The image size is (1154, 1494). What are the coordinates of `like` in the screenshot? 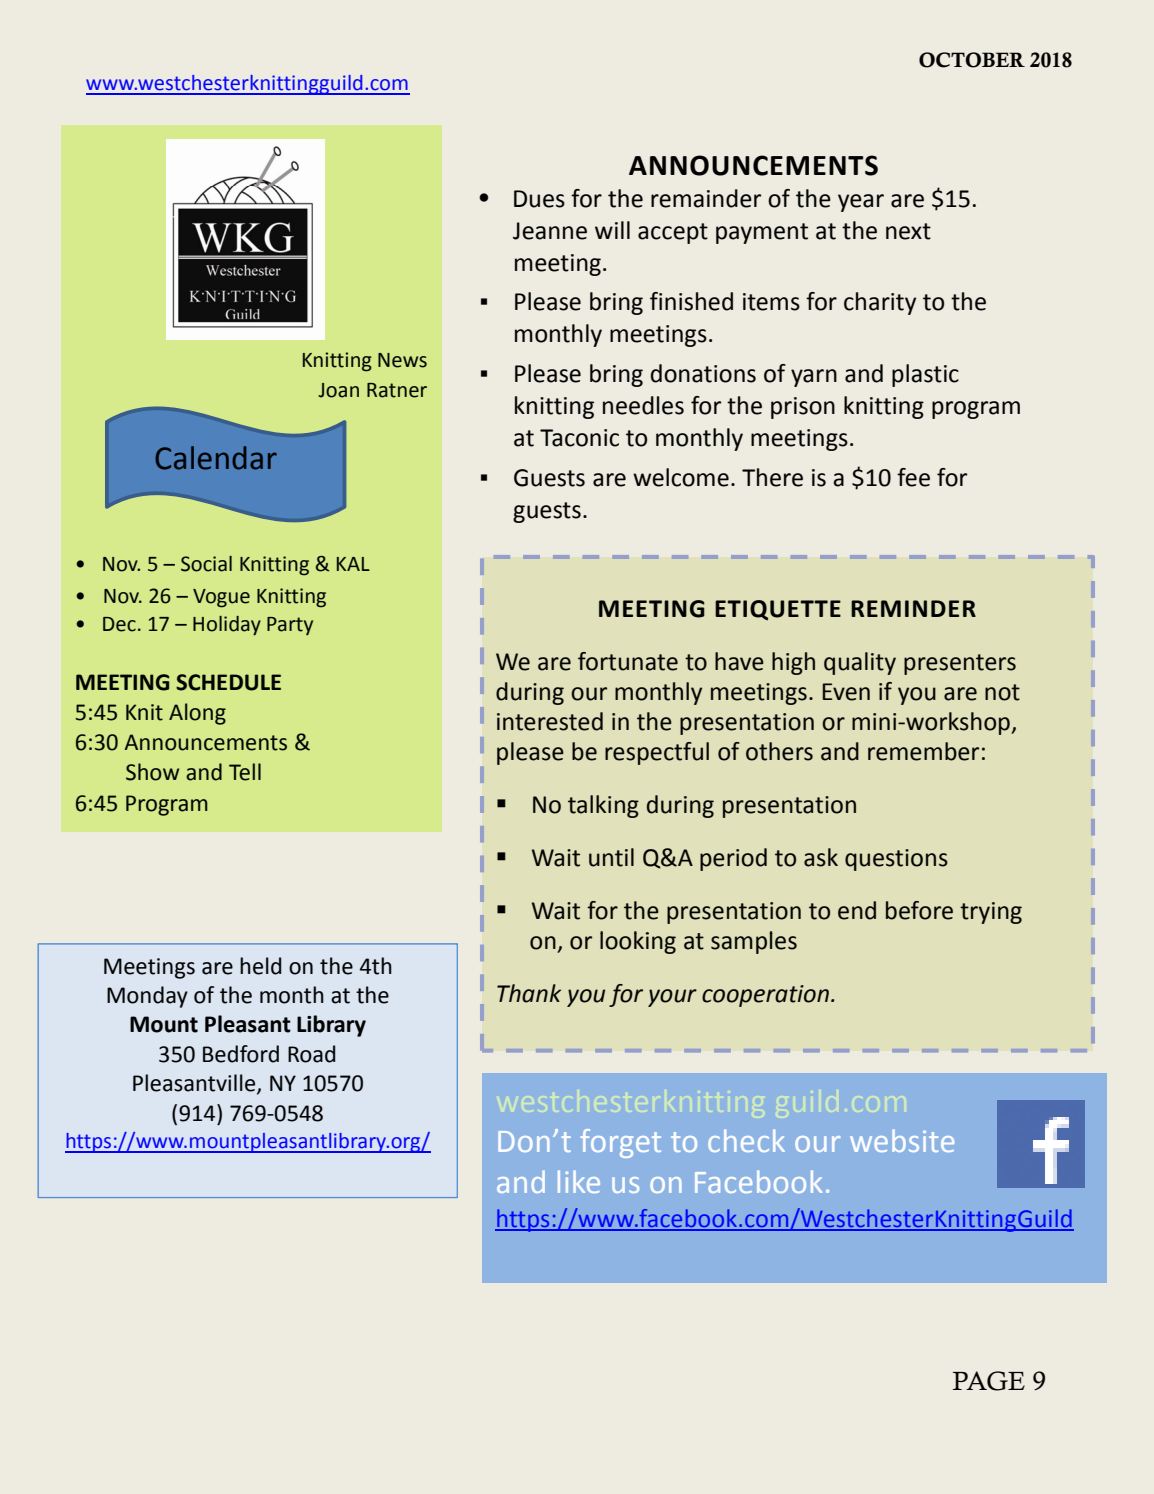 It's located at (579, 1181).
